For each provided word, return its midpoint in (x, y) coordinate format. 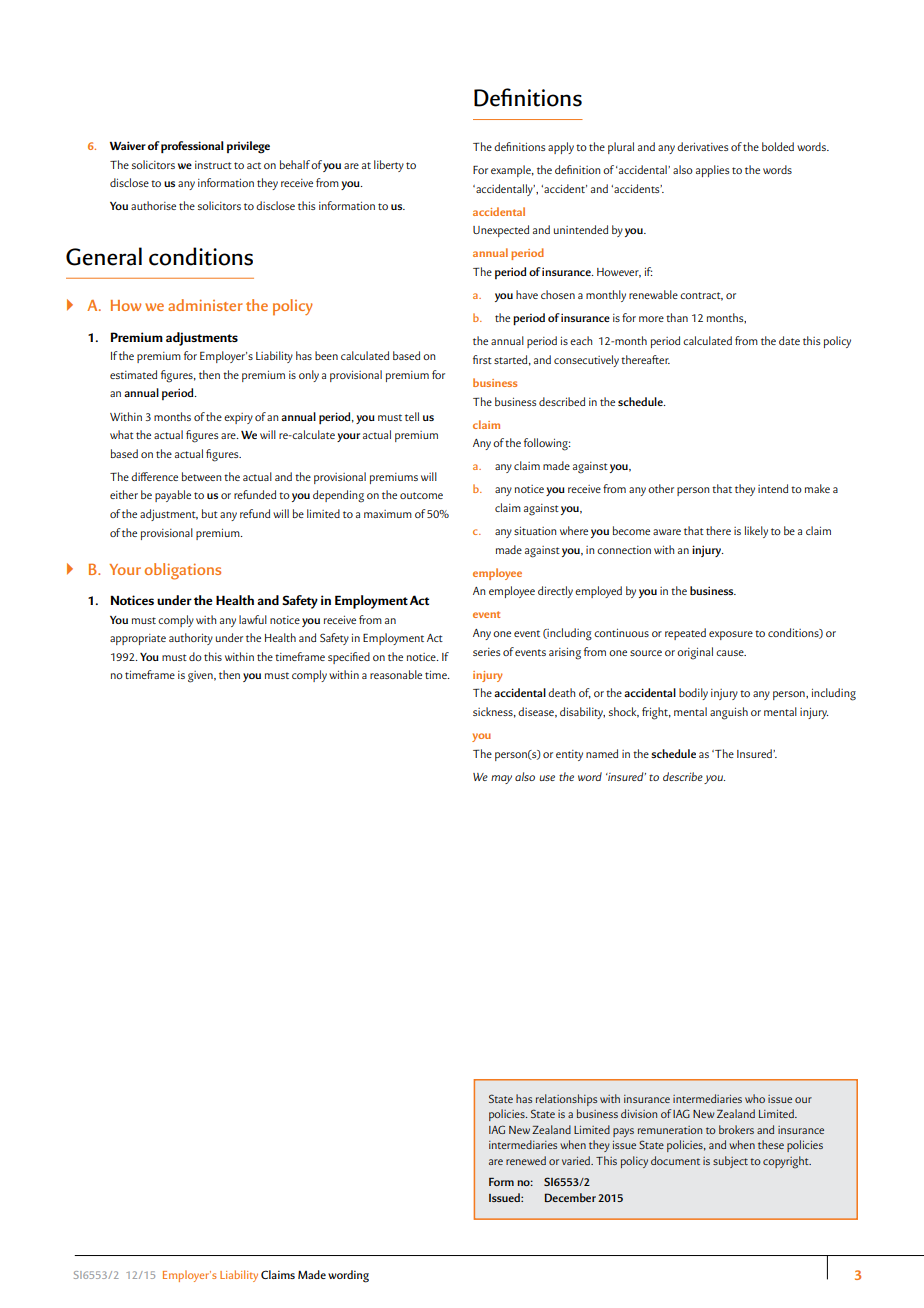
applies (712, 171)
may (501, 779)
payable (173, 496)
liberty (389, 166)
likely (756, 532)
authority (191, 639)
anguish (729, 713)
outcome (421, 495)
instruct (213, 165)
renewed (526, 1160)
